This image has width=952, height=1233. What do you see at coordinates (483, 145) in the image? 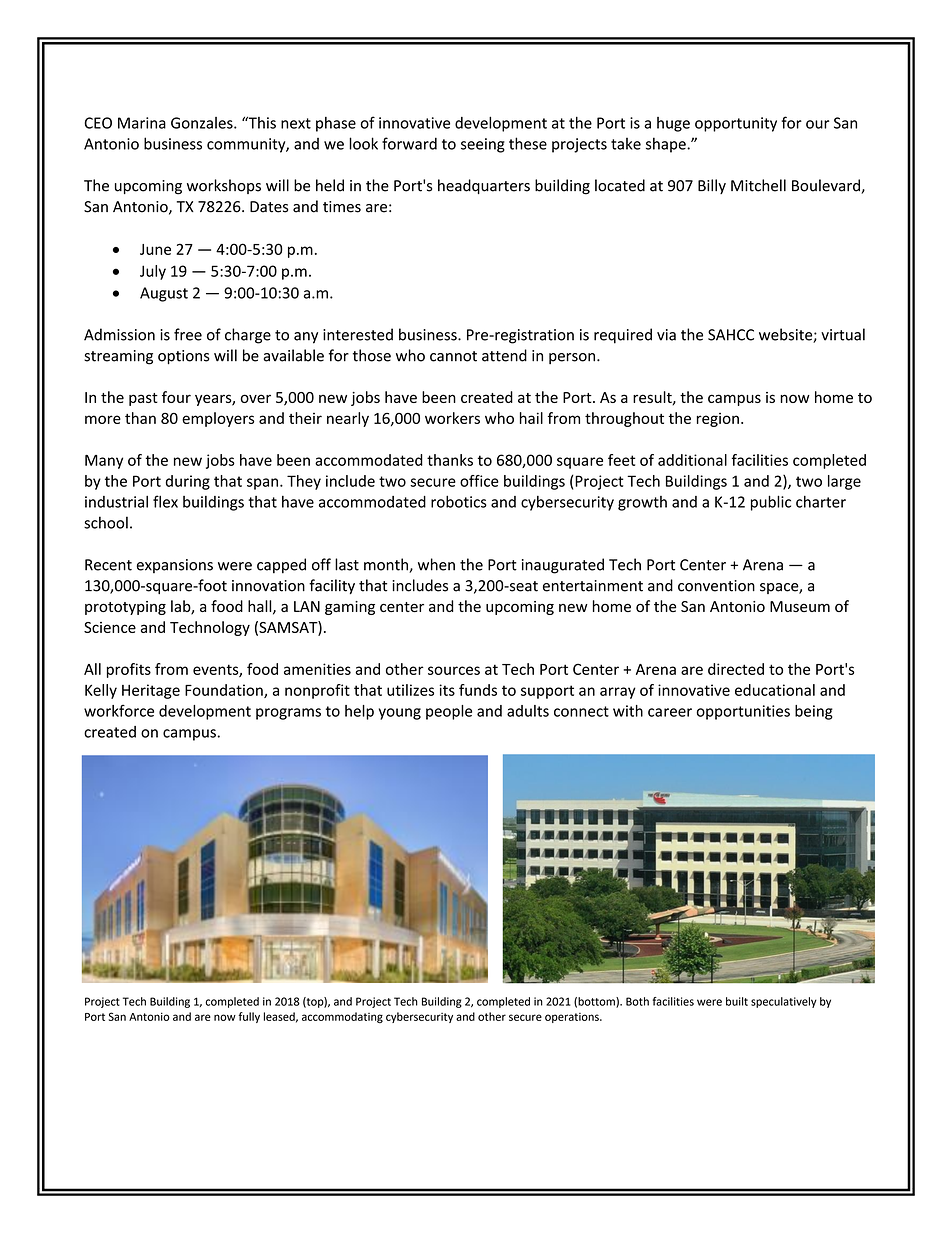
I see `seeing` at bounding box center [483, 145].
